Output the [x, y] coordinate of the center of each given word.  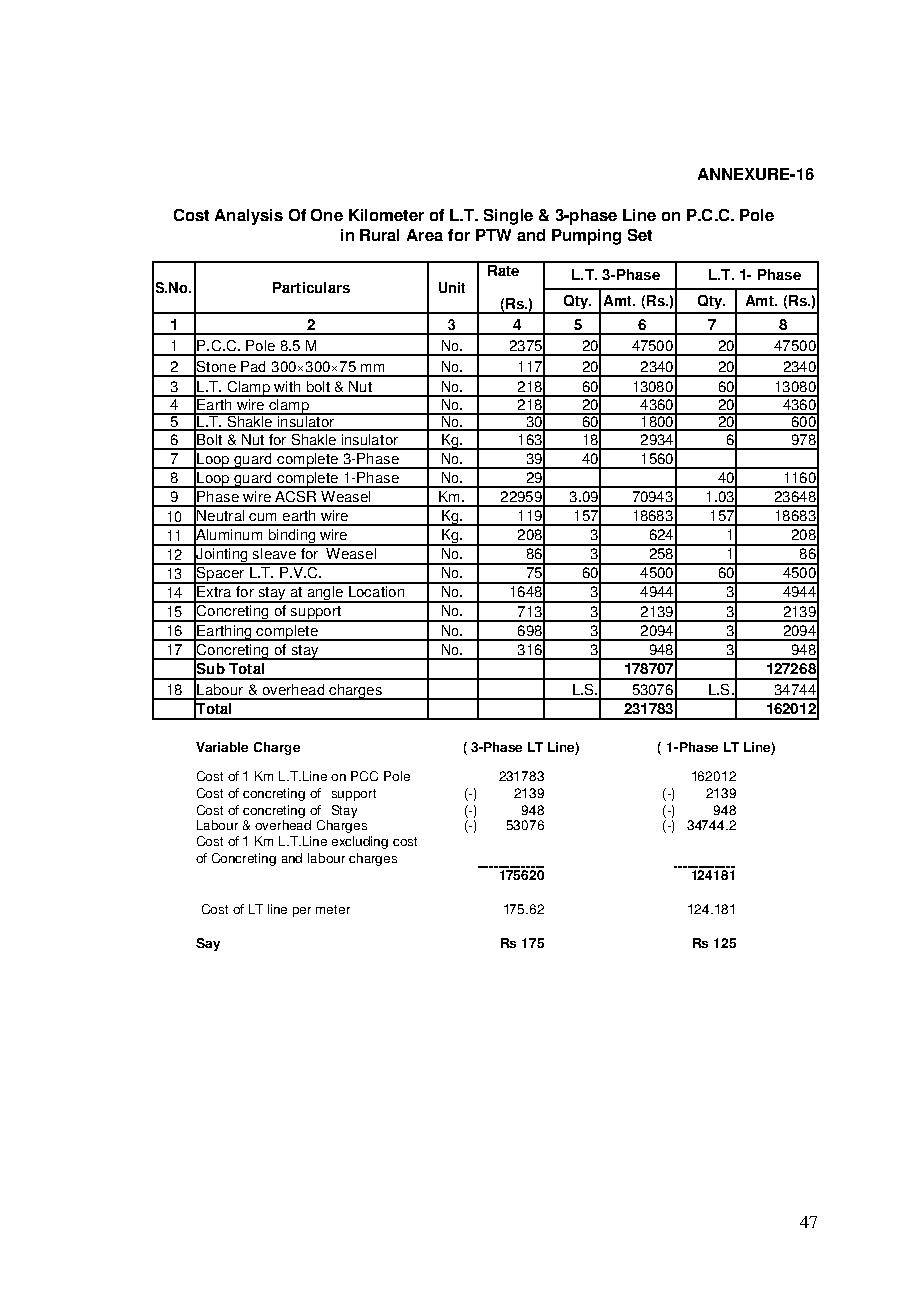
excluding [360, 842]
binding [292, 537]
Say [208, 944]
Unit [452, 287]
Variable [222, 747]
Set [640, 235]
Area [425, 235]
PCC [364, 776]
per [302, 912]
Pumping [586, 237]
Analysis [249, 217]
